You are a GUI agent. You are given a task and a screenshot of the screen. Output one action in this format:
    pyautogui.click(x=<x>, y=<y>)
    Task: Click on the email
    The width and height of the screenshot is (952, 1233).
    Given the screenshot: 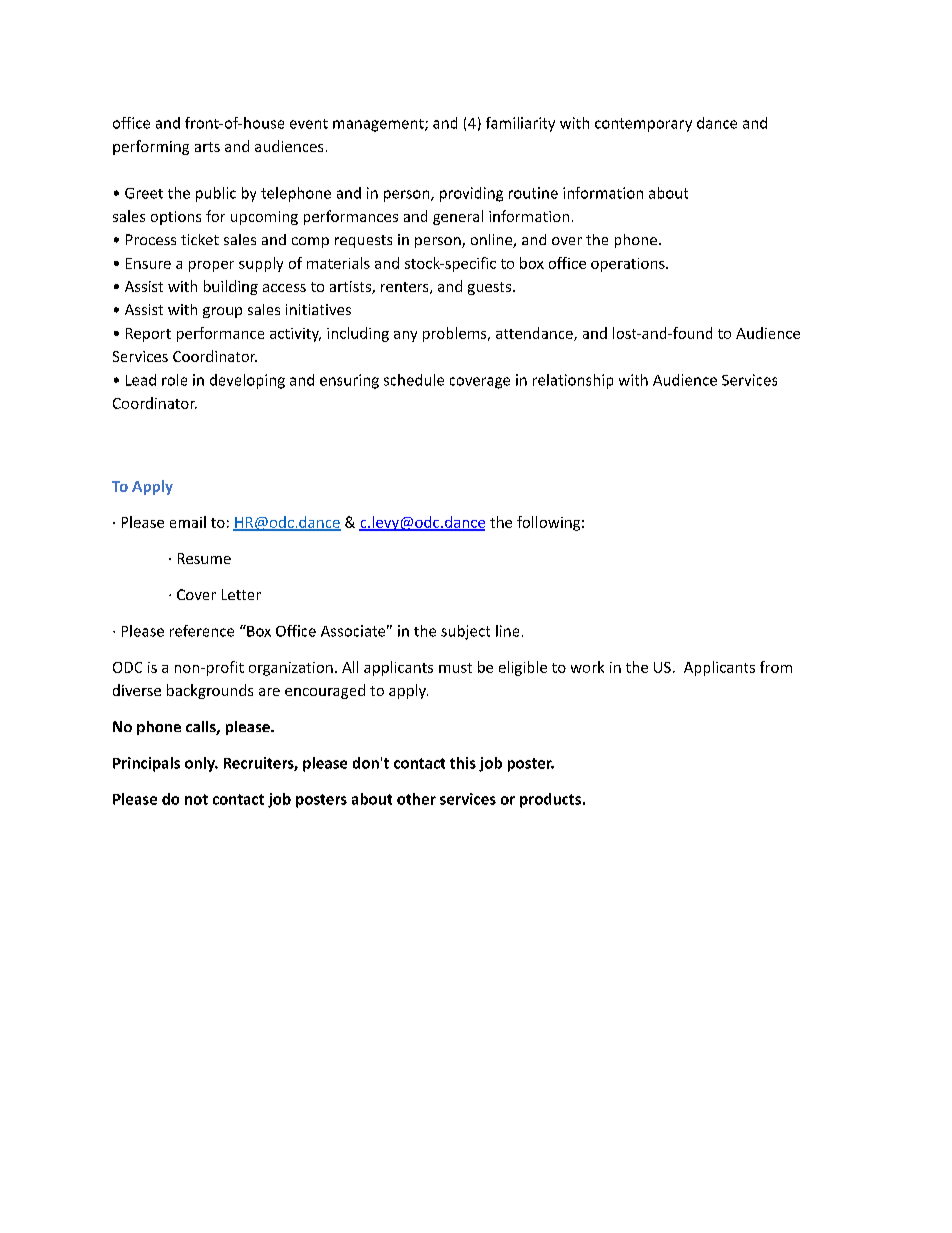 What is the action you would take?
    pyautogui.click(x=188, y=522)
